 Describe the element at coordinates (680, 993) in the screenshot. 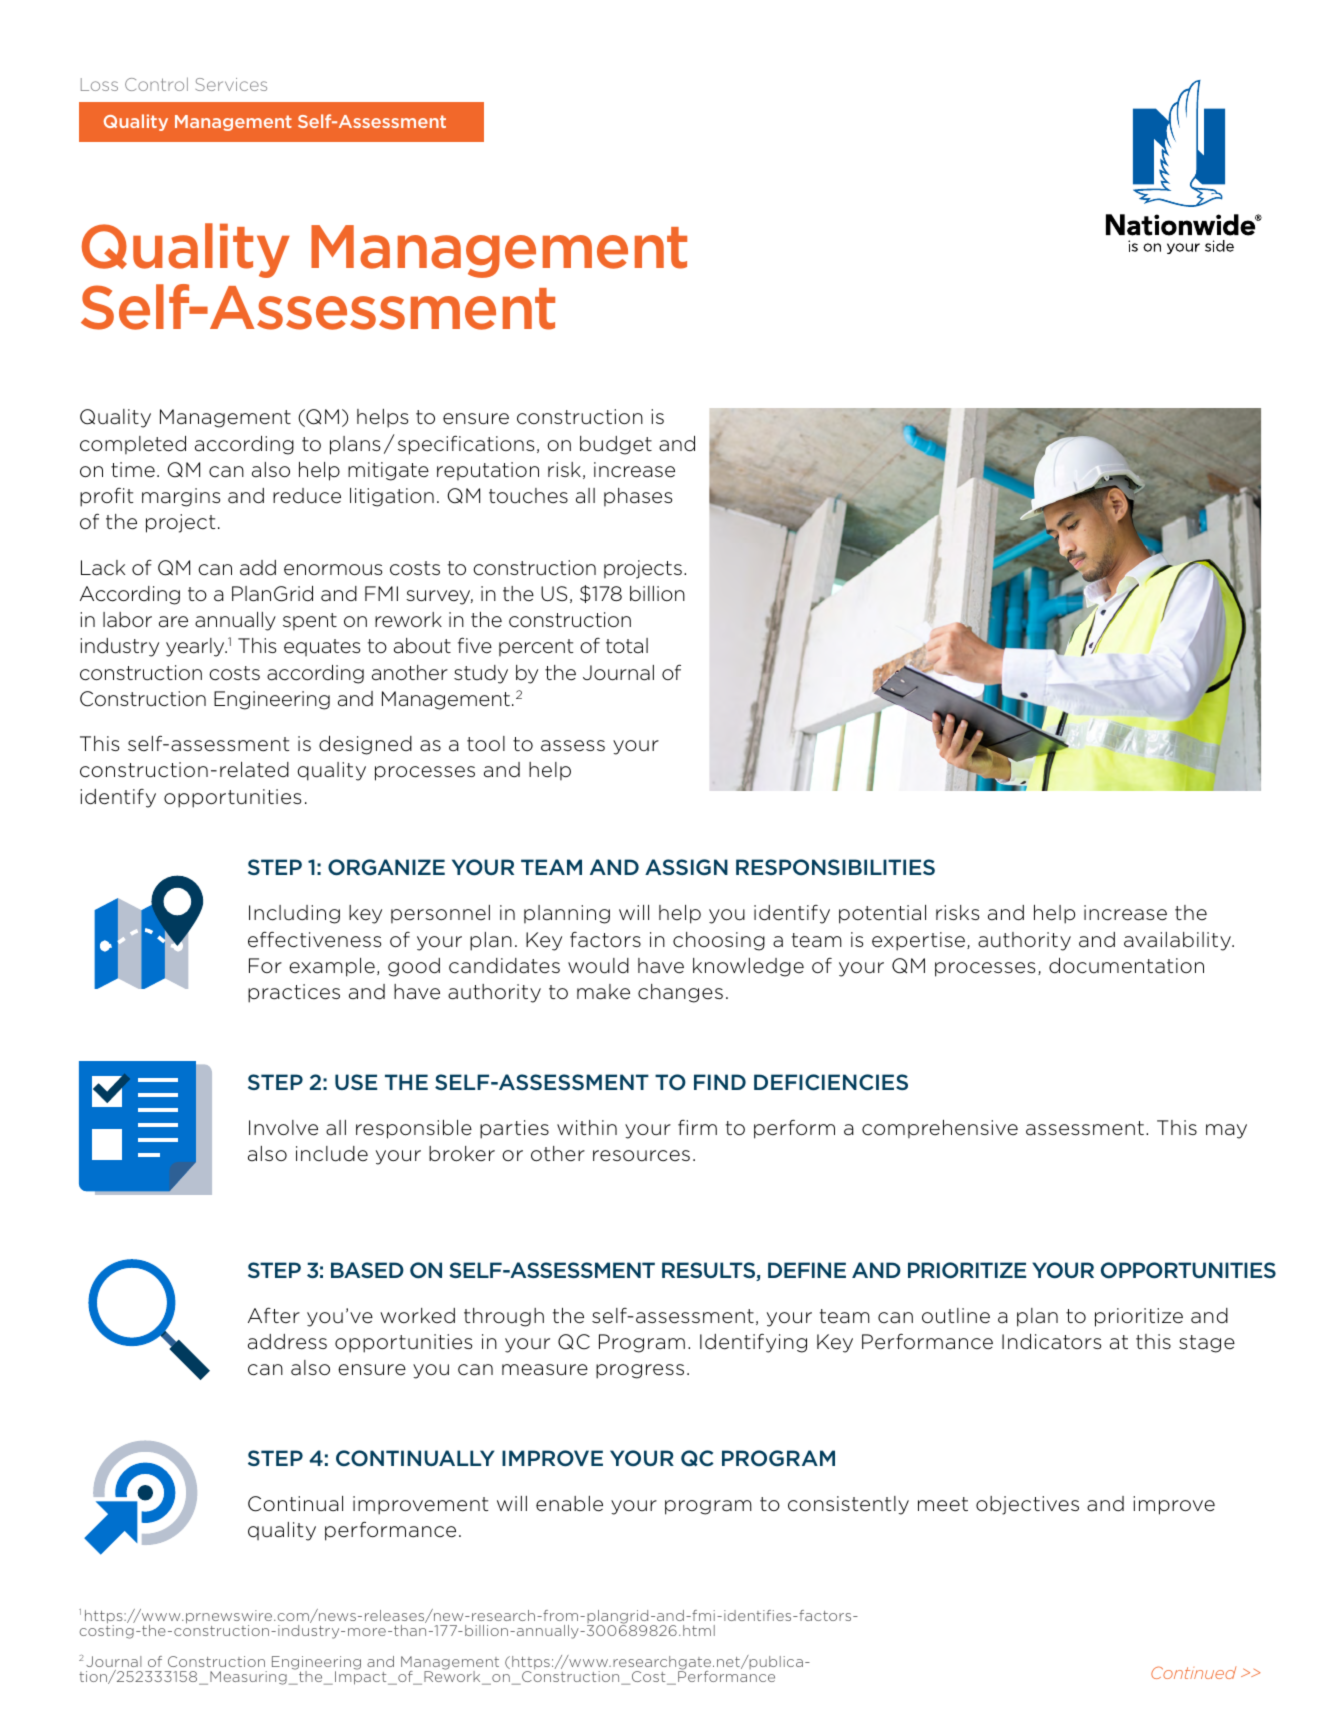

I see `changes` at that location.
